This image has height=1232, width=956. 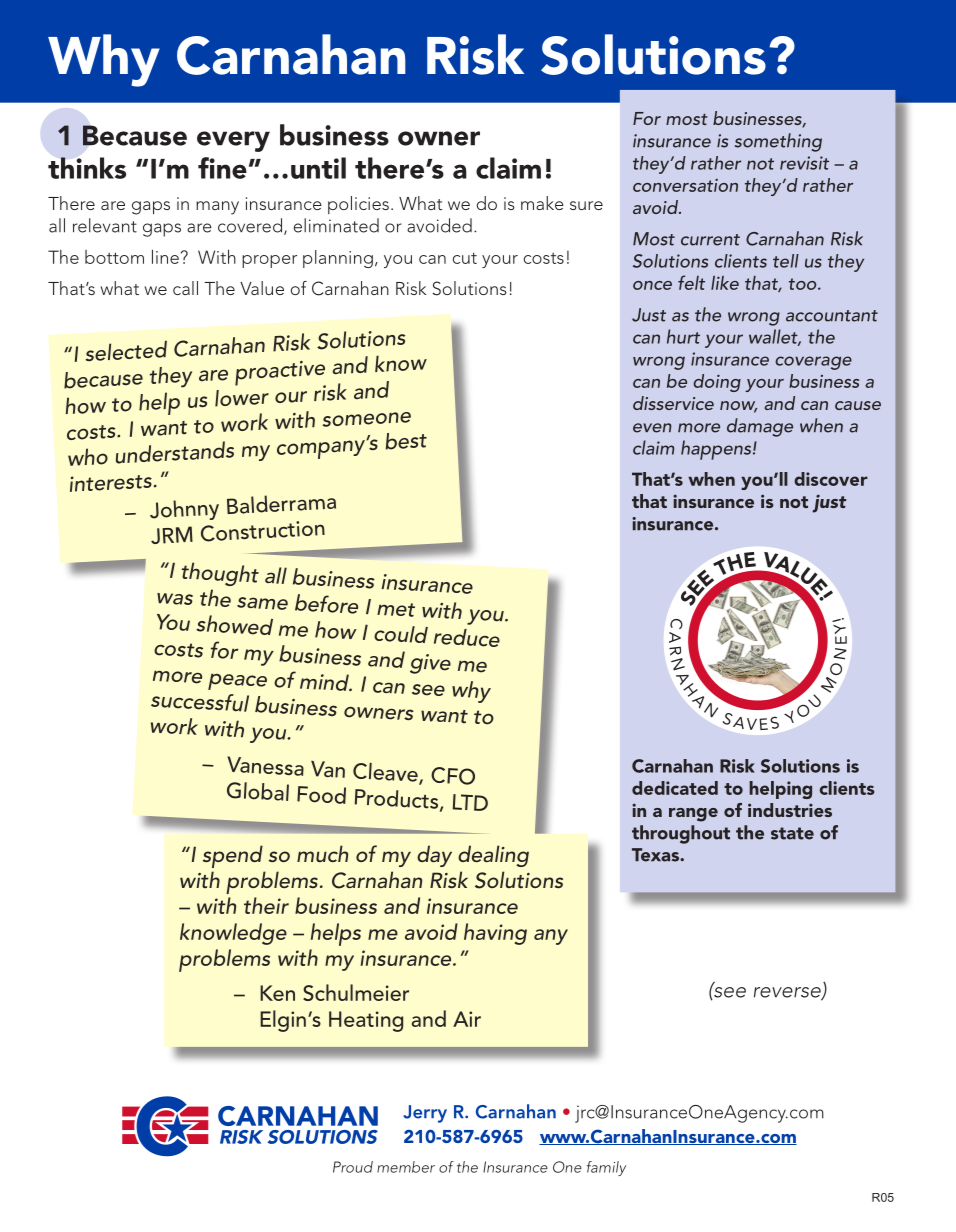 I want to click on Proud, so click(x=353, y=1167).
